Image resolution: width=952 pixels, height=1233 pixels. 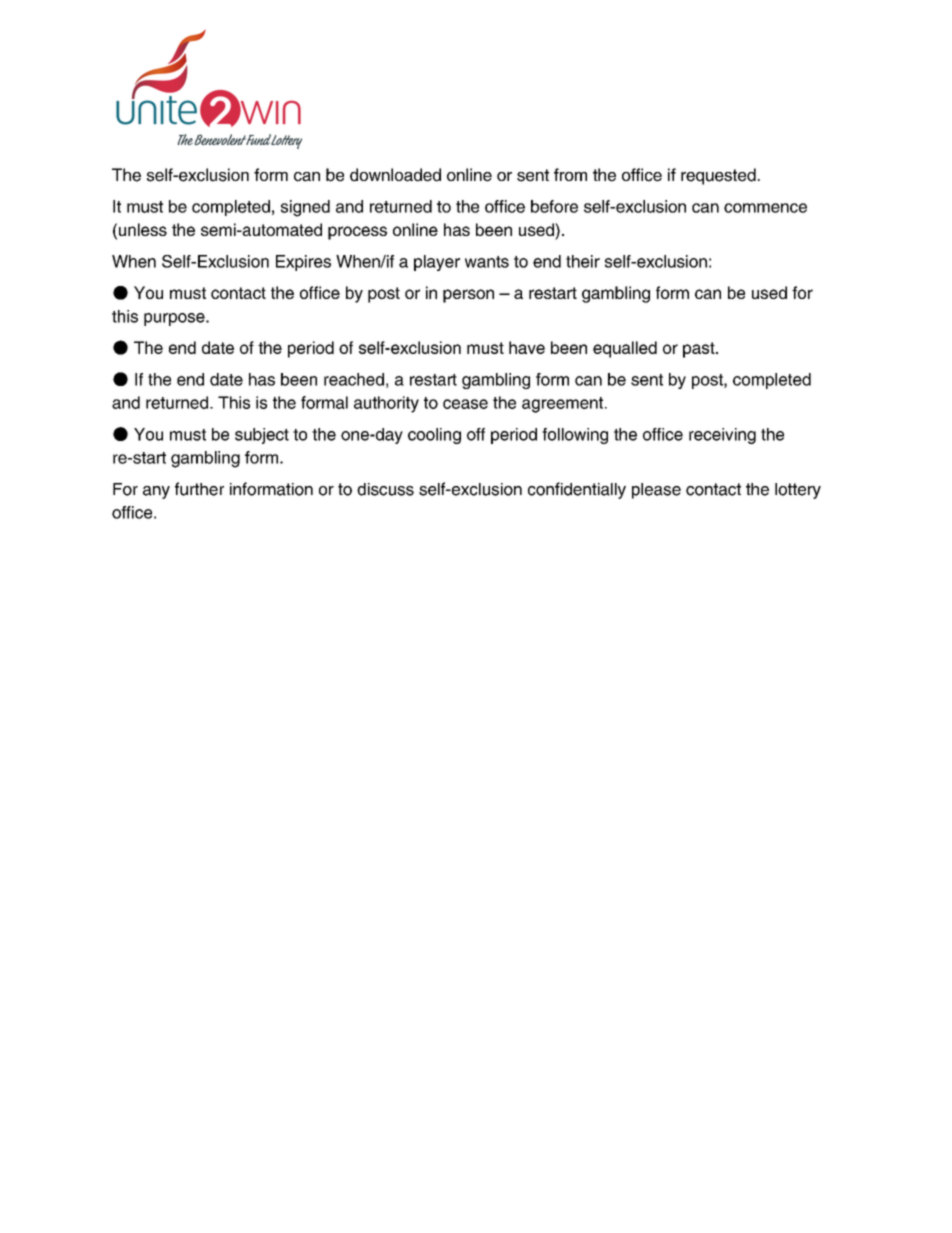 What do you see at coordinates (465, 404) in the screenshot?
I see `cease` at bounding box center [465, 404].
